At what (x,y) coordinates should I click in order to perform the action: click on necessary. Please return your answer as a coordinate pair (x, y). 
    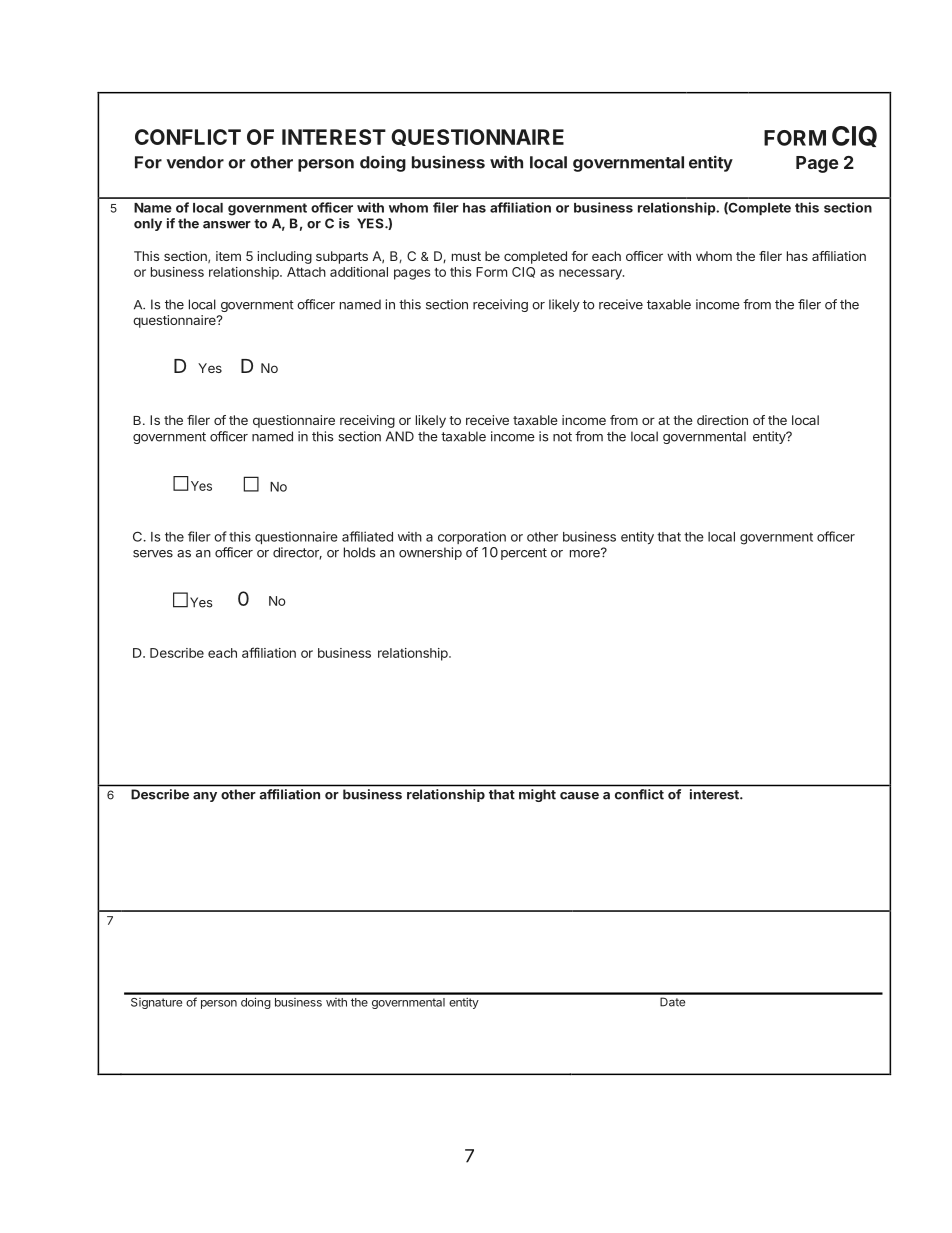
    Looking at the image, I should click on (591, 274).
